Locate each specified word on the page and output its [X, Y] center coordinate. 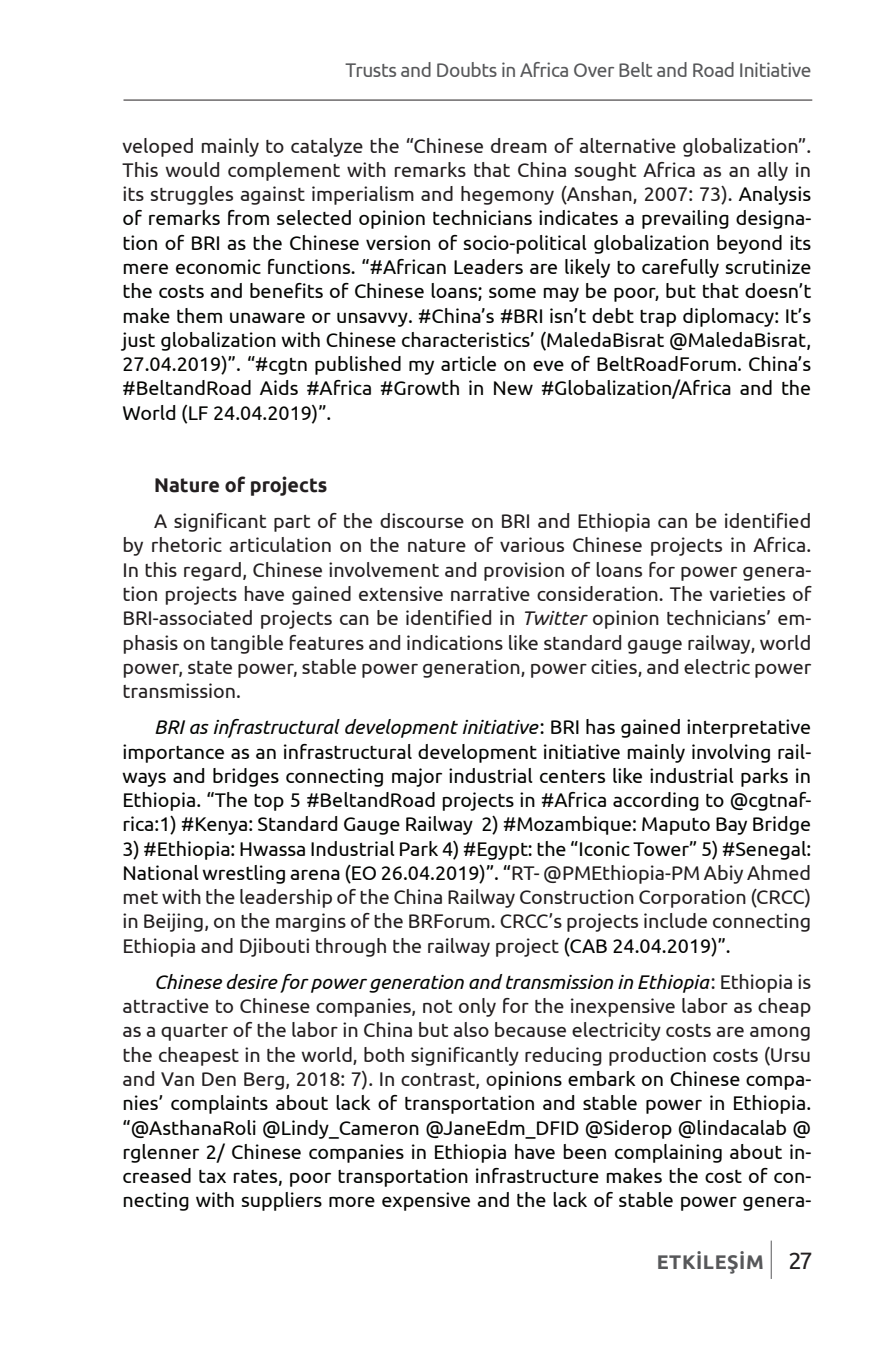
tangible [247, 644]
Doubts [467, 69]
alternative [627, 145]
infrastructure [537, 1175]
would [192, 169]
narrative [490, 593]
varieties [747, 593]
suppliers [282, 1201]
